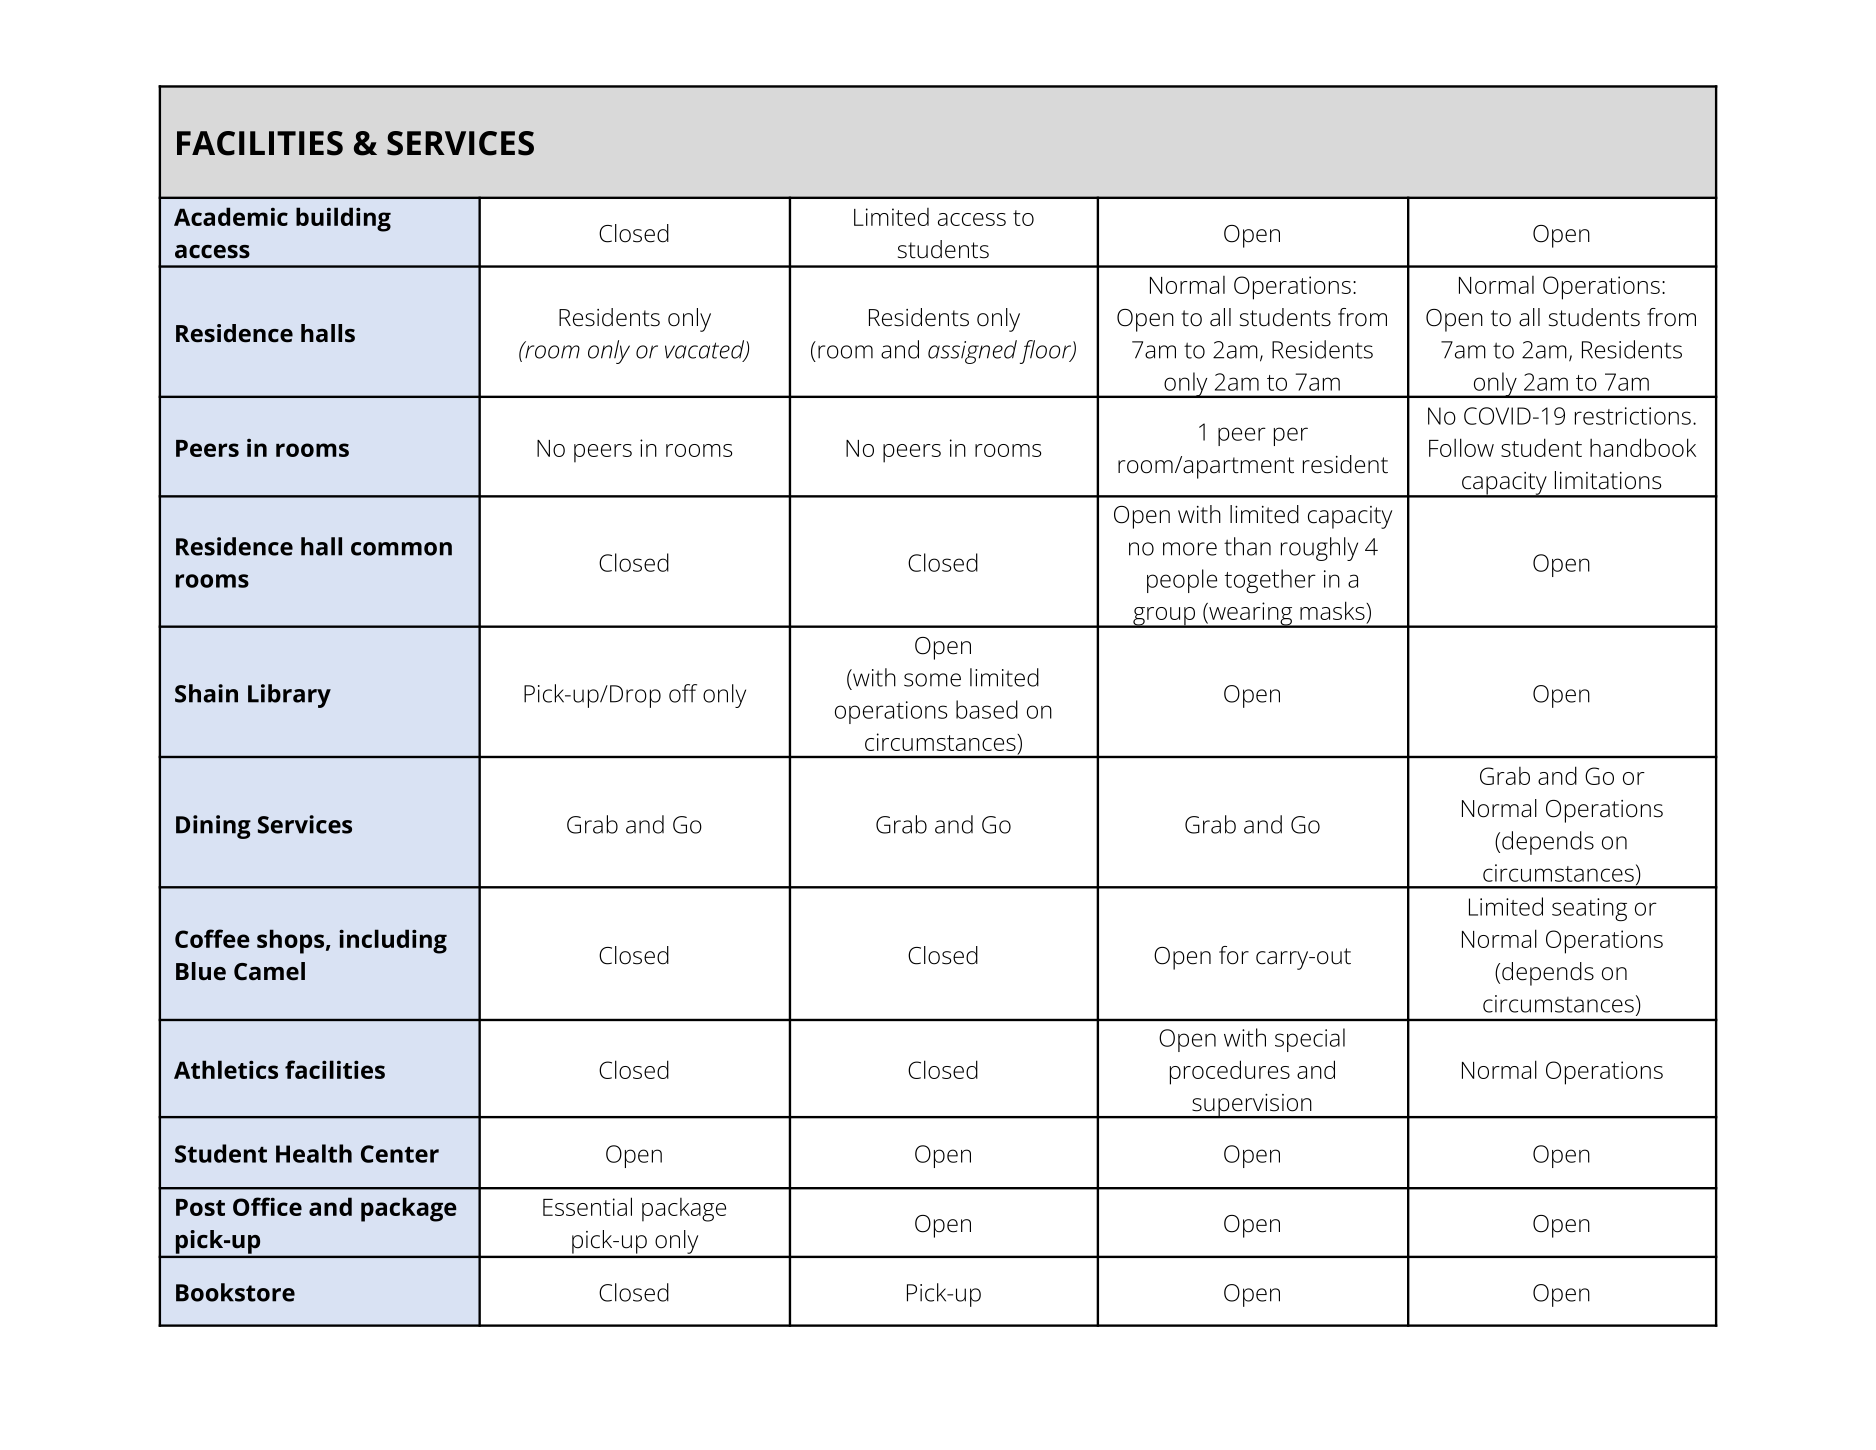 This screenshot has width=1876, height=1450. Describe the element at coordinates (1633, 416) in the screenshot. I see `restrictions` at that location.
